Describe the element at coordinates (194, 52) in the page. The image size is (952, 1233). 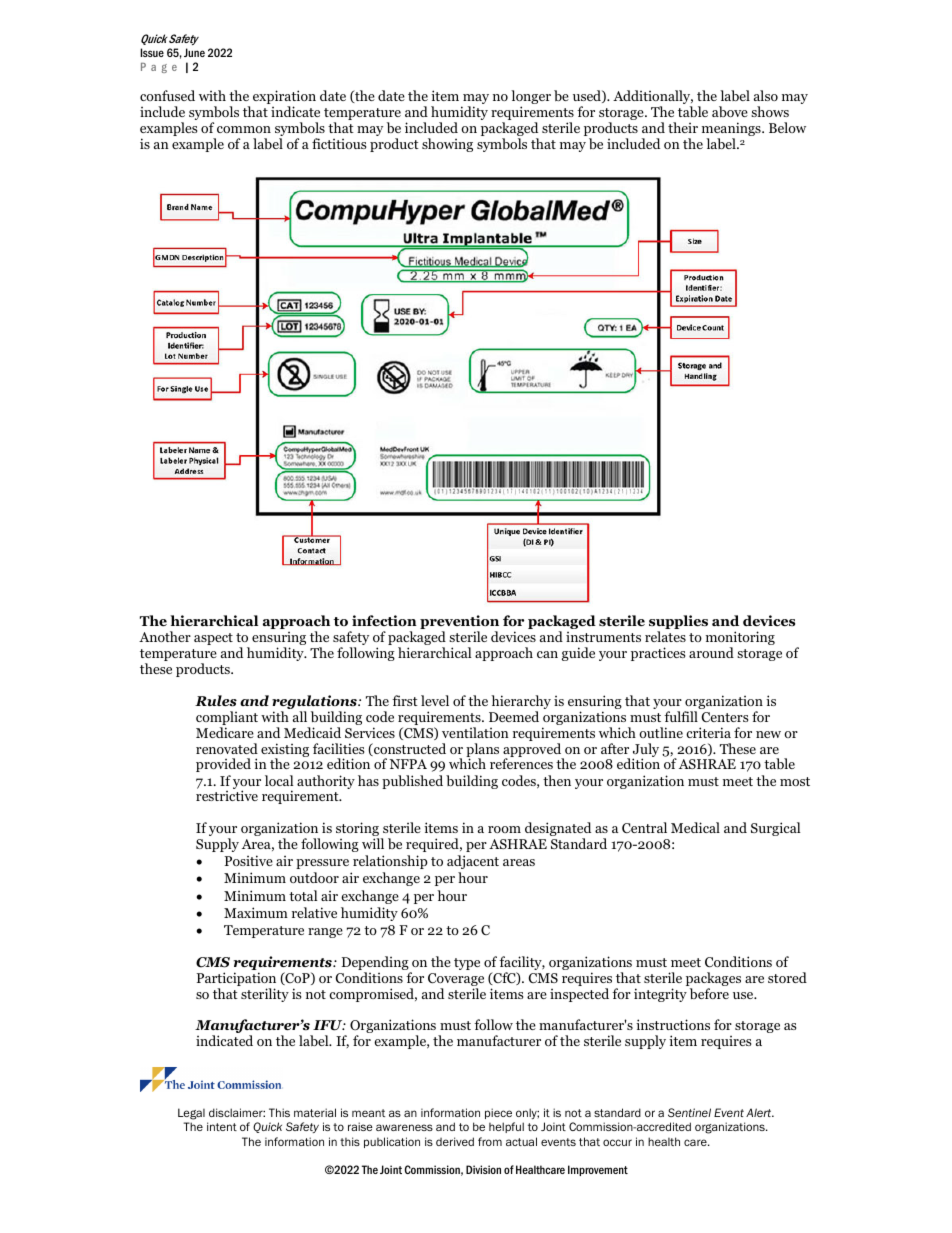
I see `June` at that location.
